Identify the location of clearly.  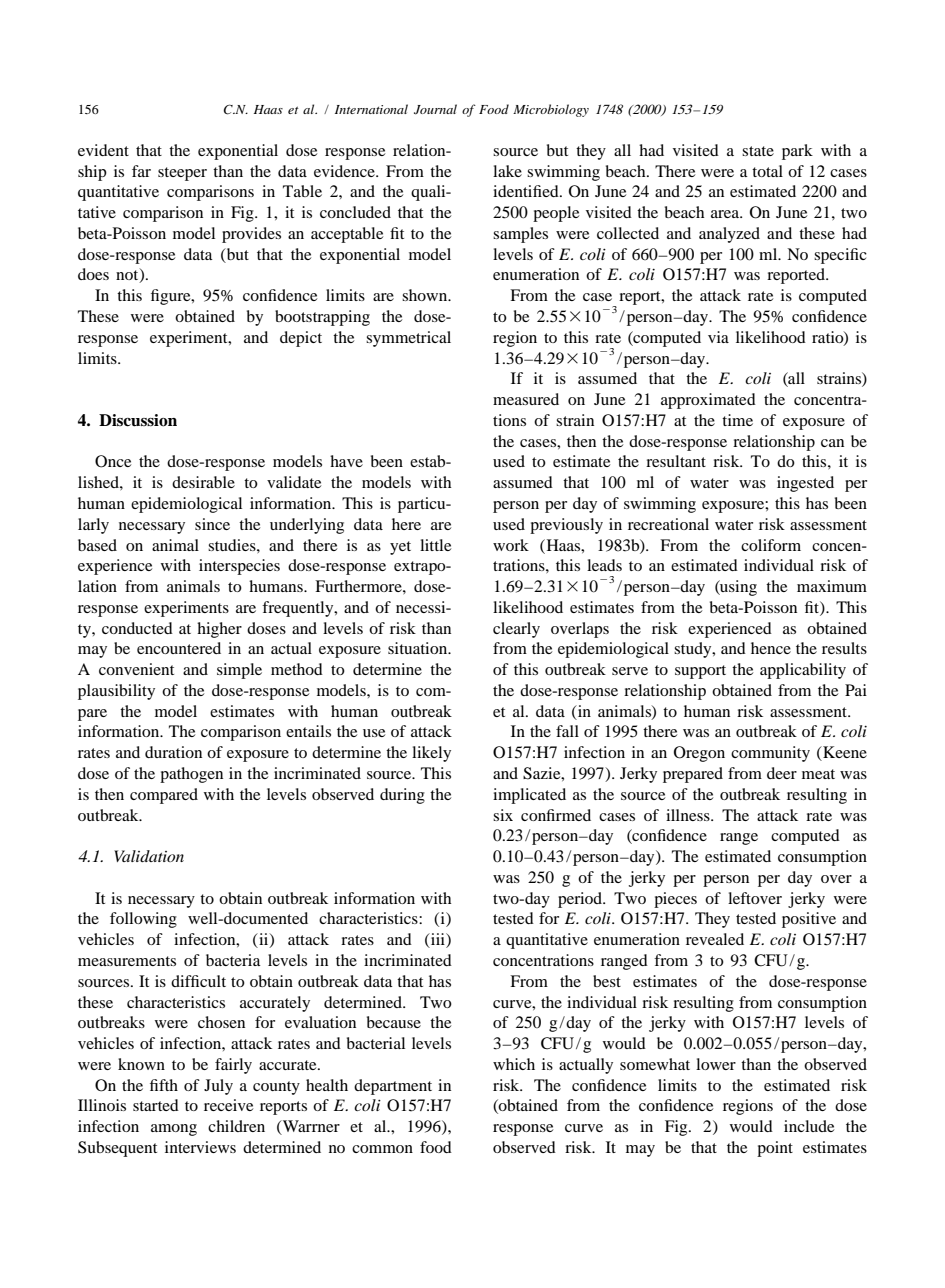
(516, 630).
